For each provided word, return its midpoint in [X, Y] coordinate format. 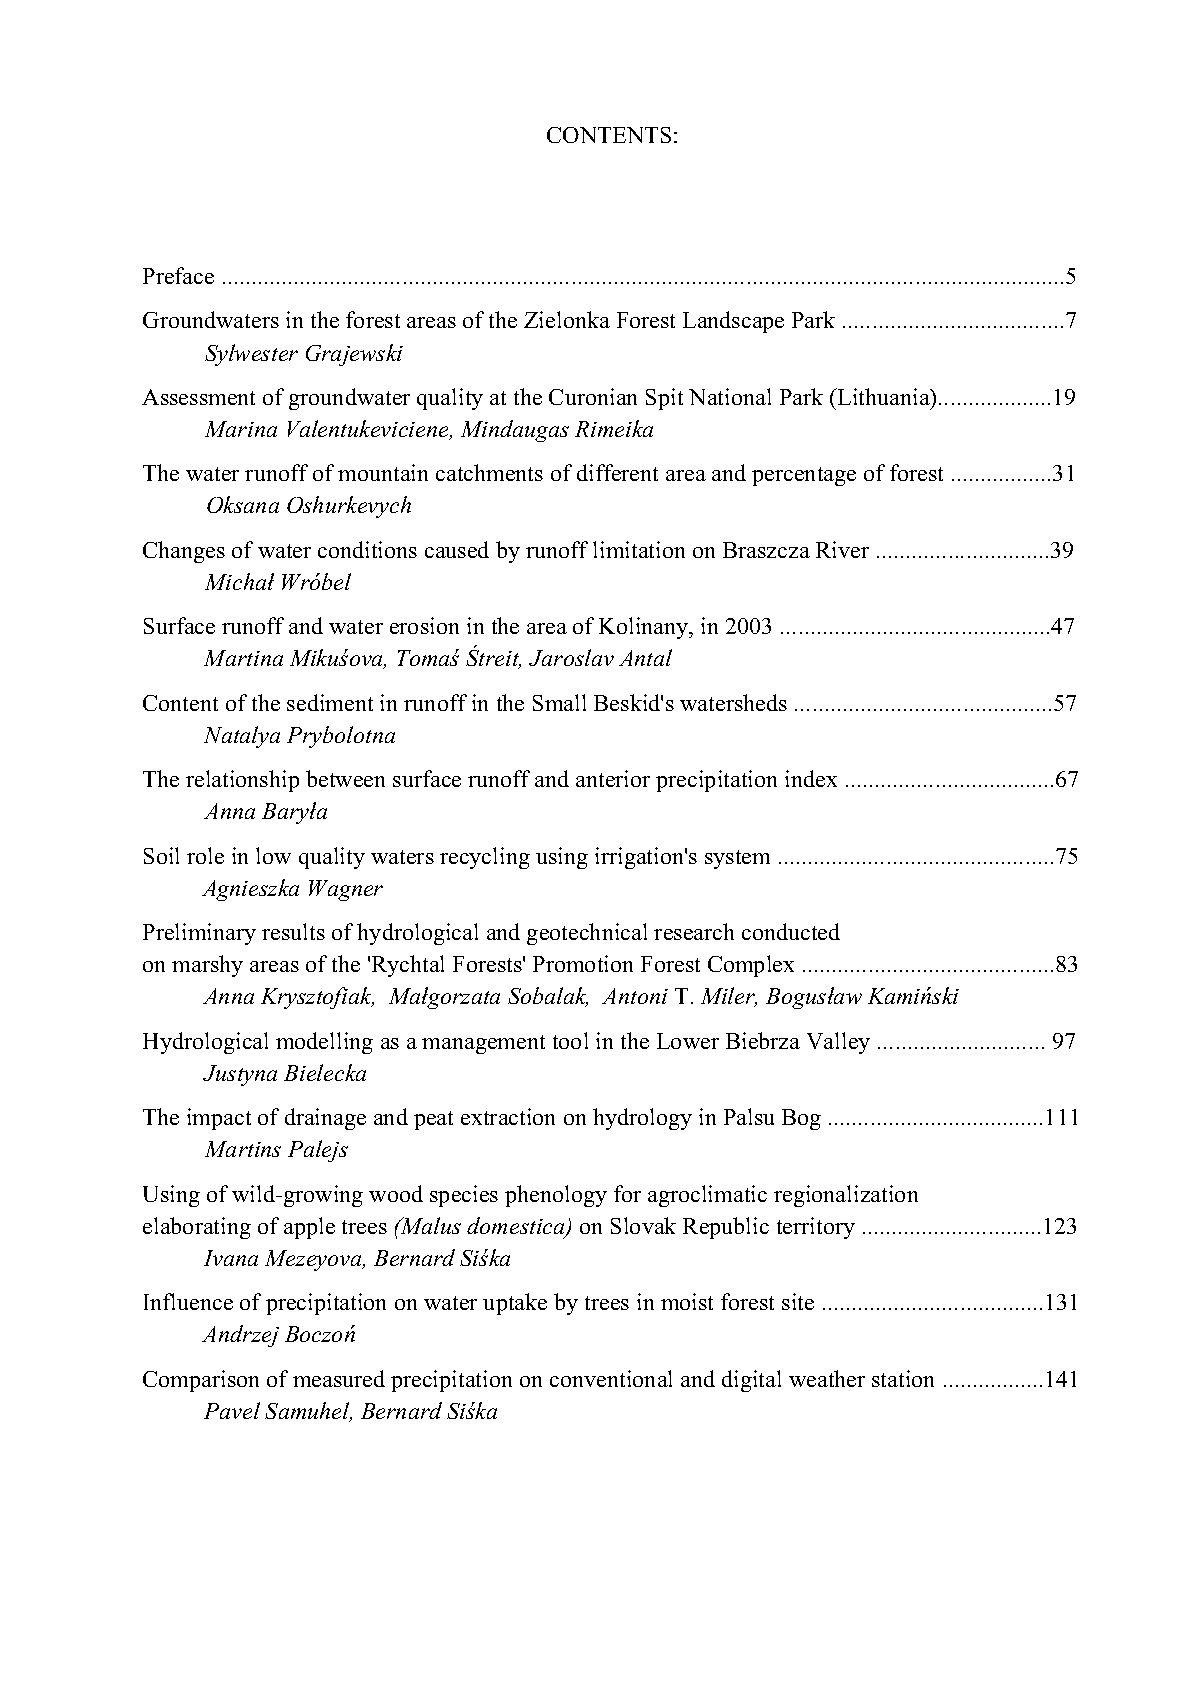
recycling [485, 858]
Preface [178, 275]
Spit [664, 399]
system [737, 859]
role [205, 855]
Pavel [232, 1410]
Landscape [733, 322]
